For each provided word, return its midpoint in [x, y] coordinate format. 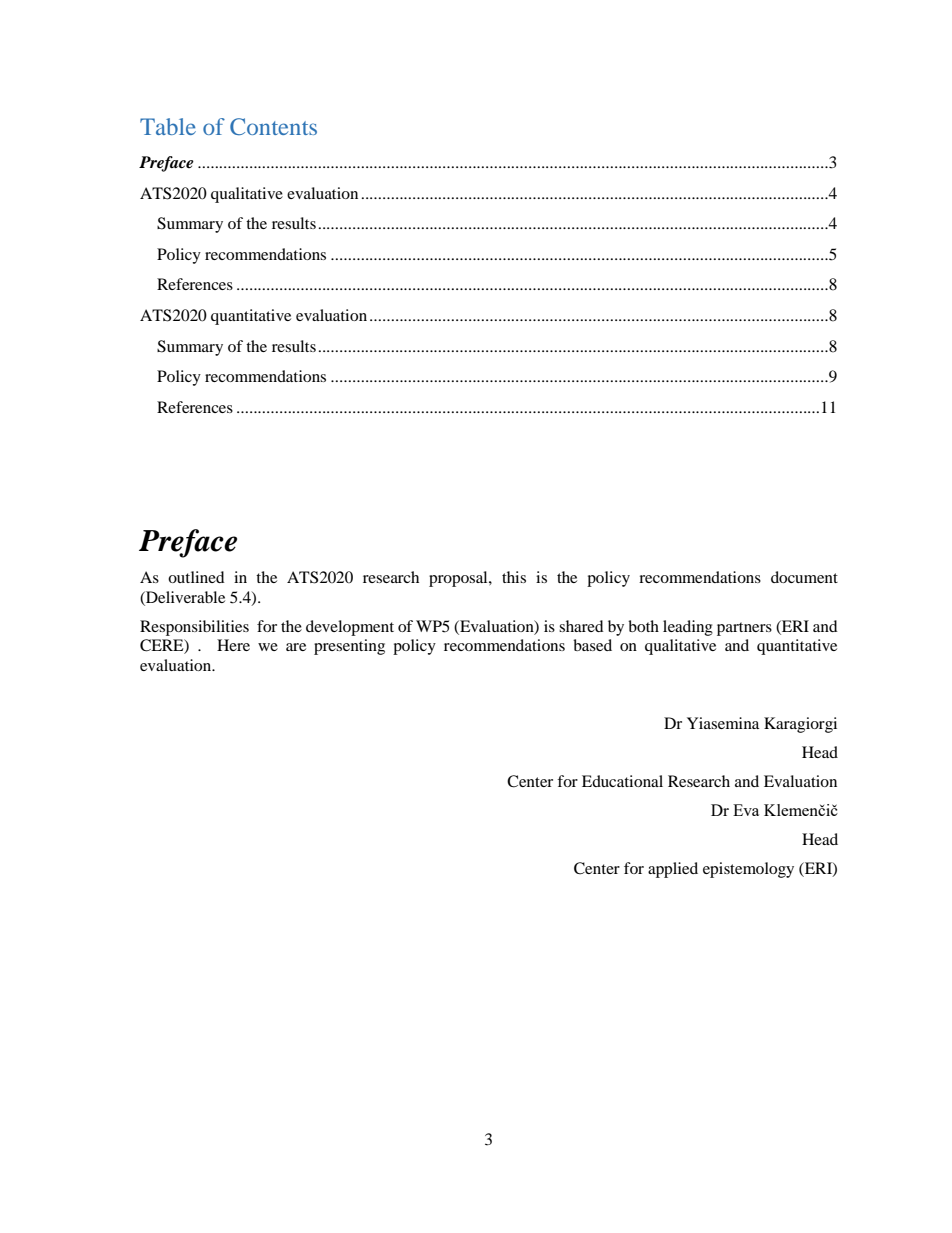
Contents [273, 126]
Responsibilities [194, 628]
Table [168, 126]
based [592, 645]
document [804, 577]
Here [233, 645]
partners [744, 629]
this [514, 577]
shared [581, 626]
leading [688, 628]
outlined [196, 577]
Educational [622, 781]
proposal [459, 579]
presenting [349, 647]
